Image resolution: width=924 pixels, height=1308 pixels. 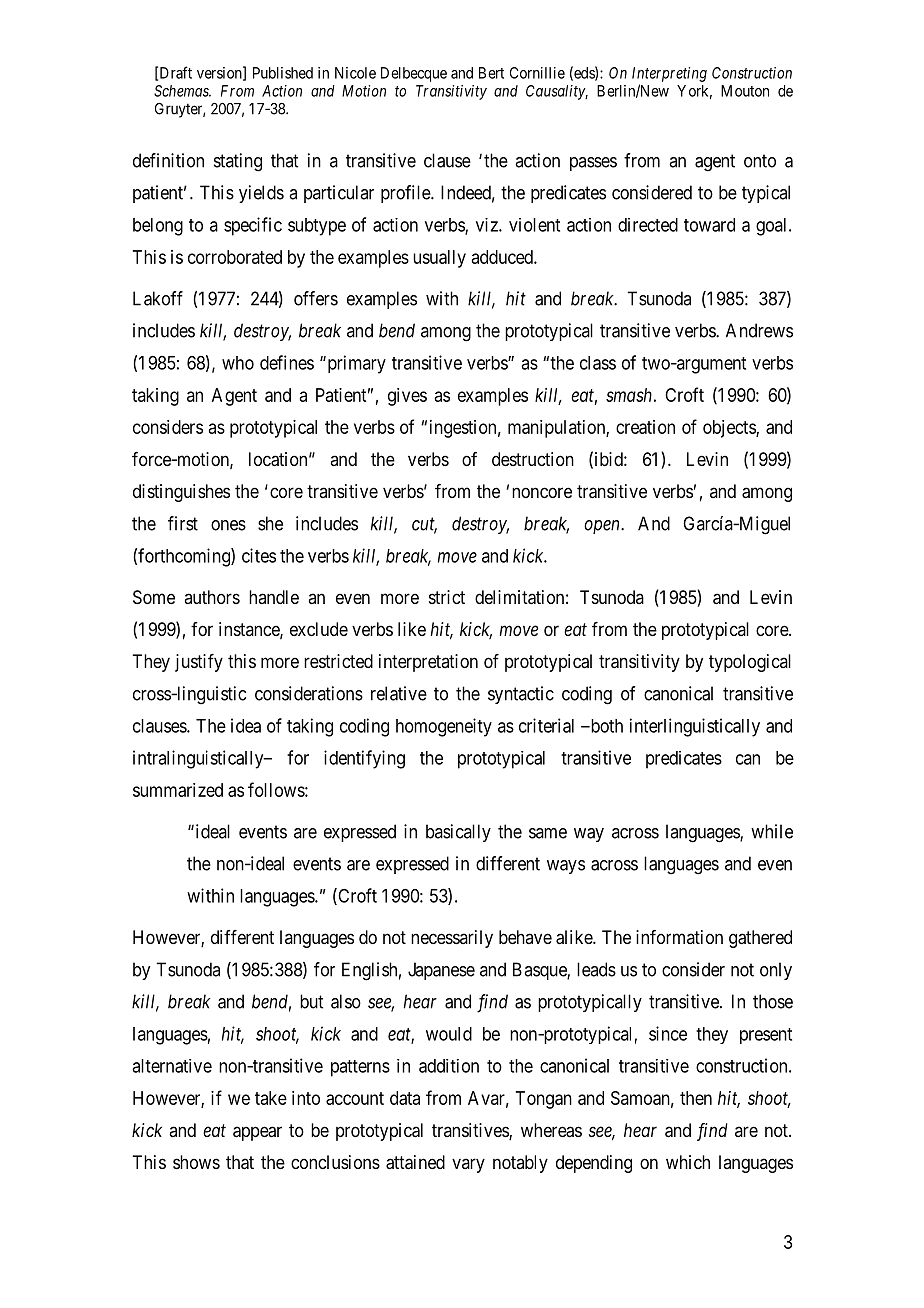 What do you see at coordinates (688, 1162) in the image?
I see `which` at bounding box center [688, 1162].
